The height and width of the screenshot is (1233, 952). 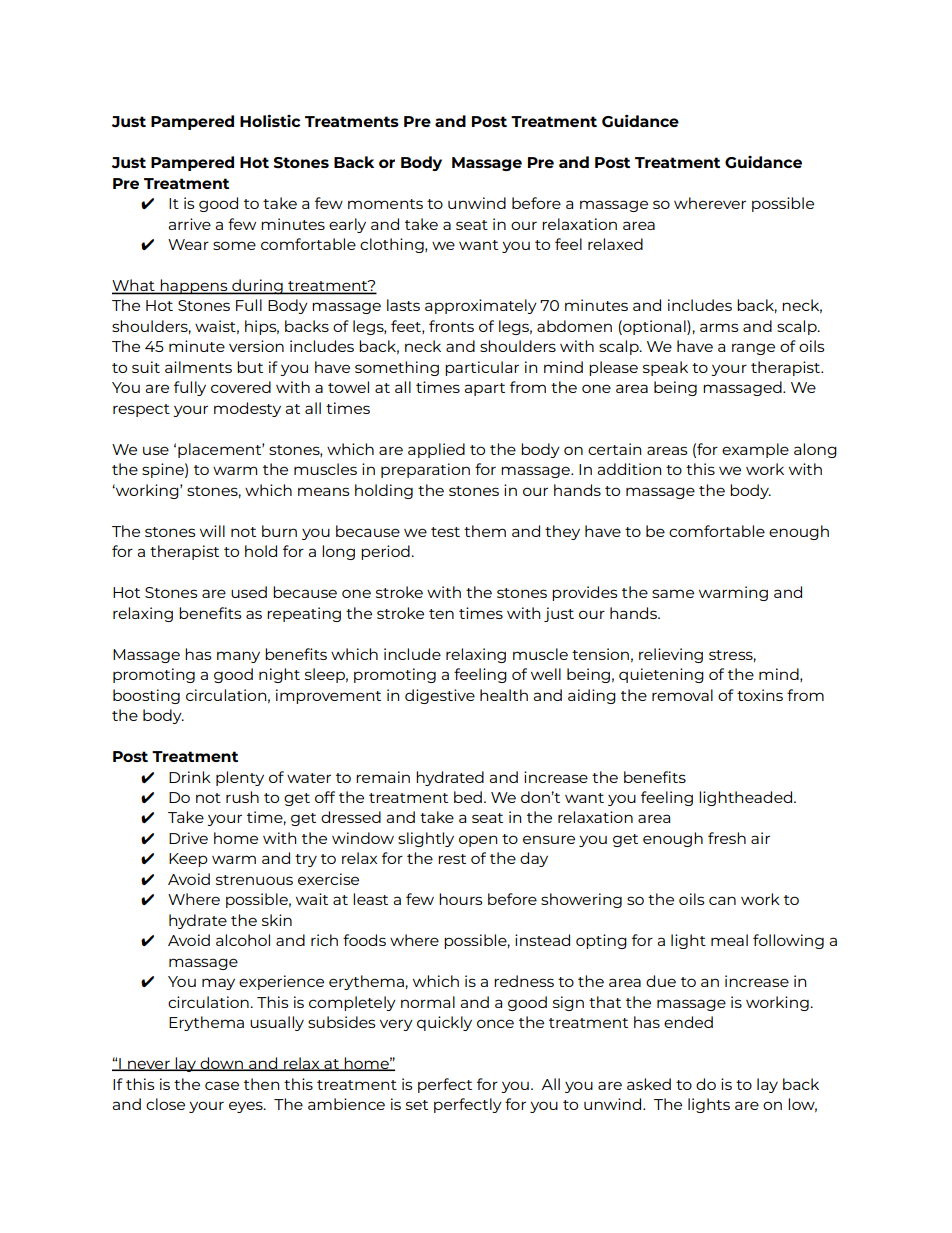 I want to click on test, so click(x=445, y=532).
